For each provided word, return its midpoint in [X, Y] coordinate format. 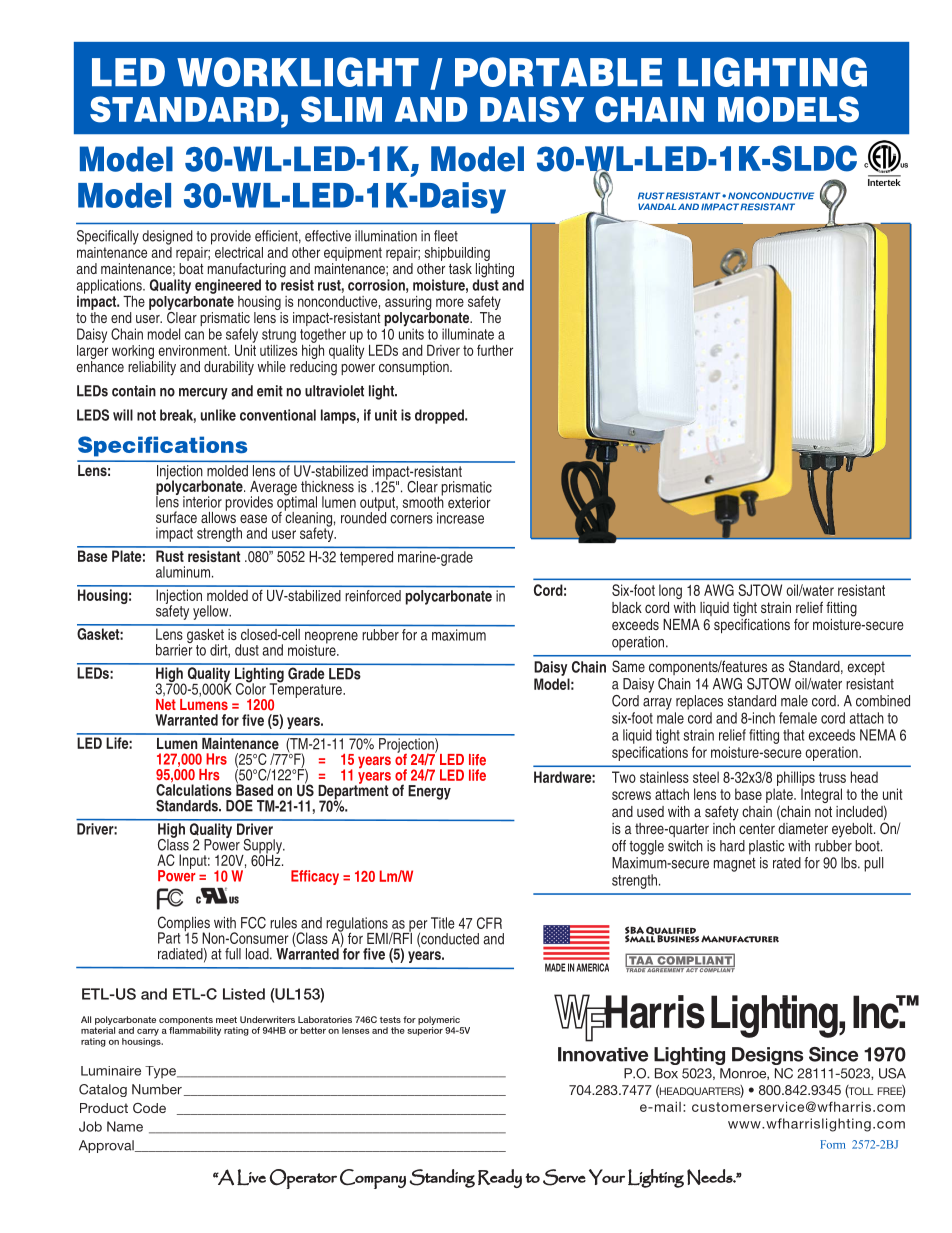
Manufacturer [740, 939]
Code [149, 1108]
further [495, 350]
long [670, 591]
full [233, 954]
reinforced [373, 596]
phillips [796, 778]
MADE [555, 967]
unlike [218, 415]
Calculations [194, 789]
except [866, 668]
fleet [446, 236]
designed [167, 237]
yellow [212, 612]
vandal [657, 206]
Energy [429, 792]
